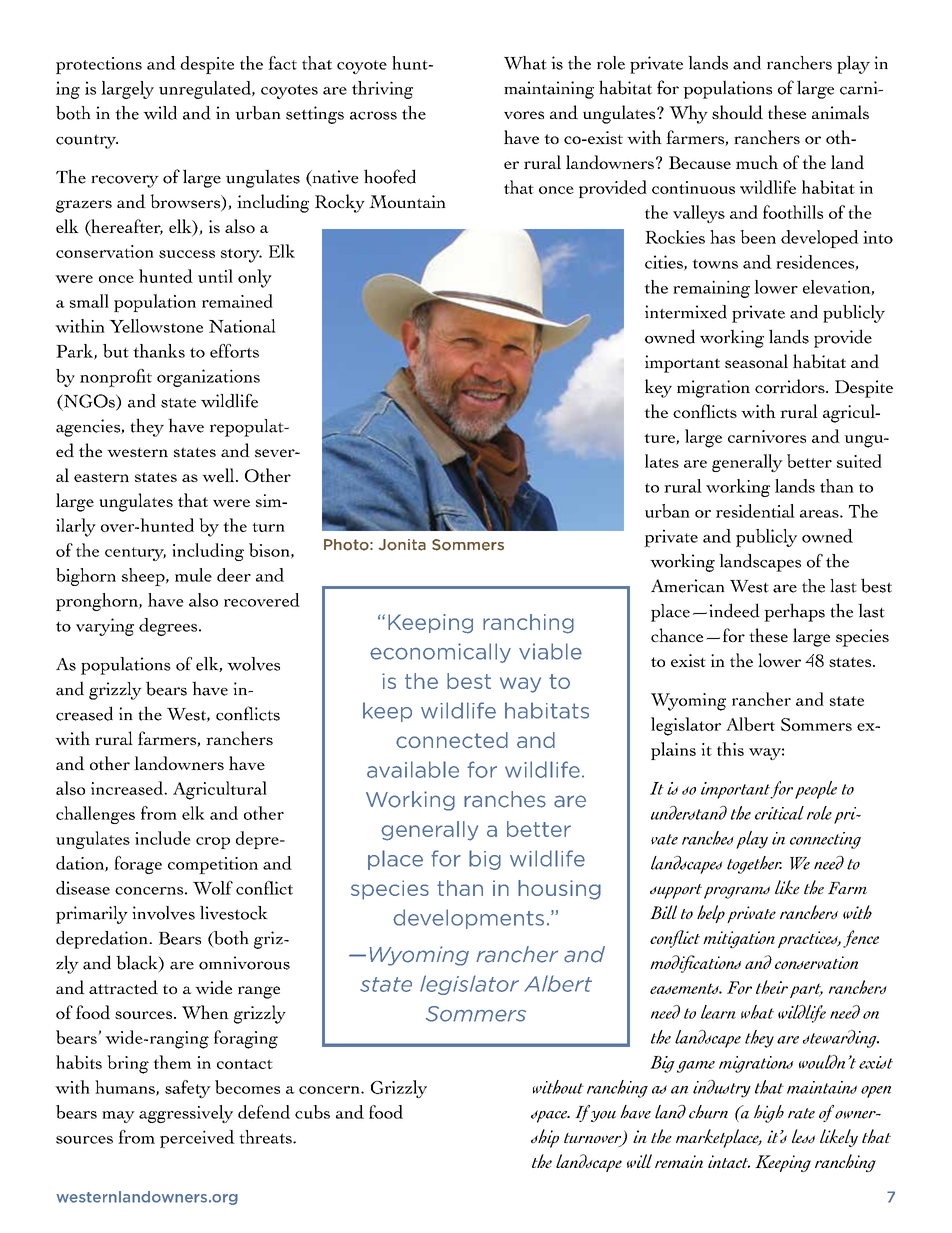  What do you see at coordinates (186, 1114) in the image?
I see `aggressively` at bounding box center [186, 1114].
